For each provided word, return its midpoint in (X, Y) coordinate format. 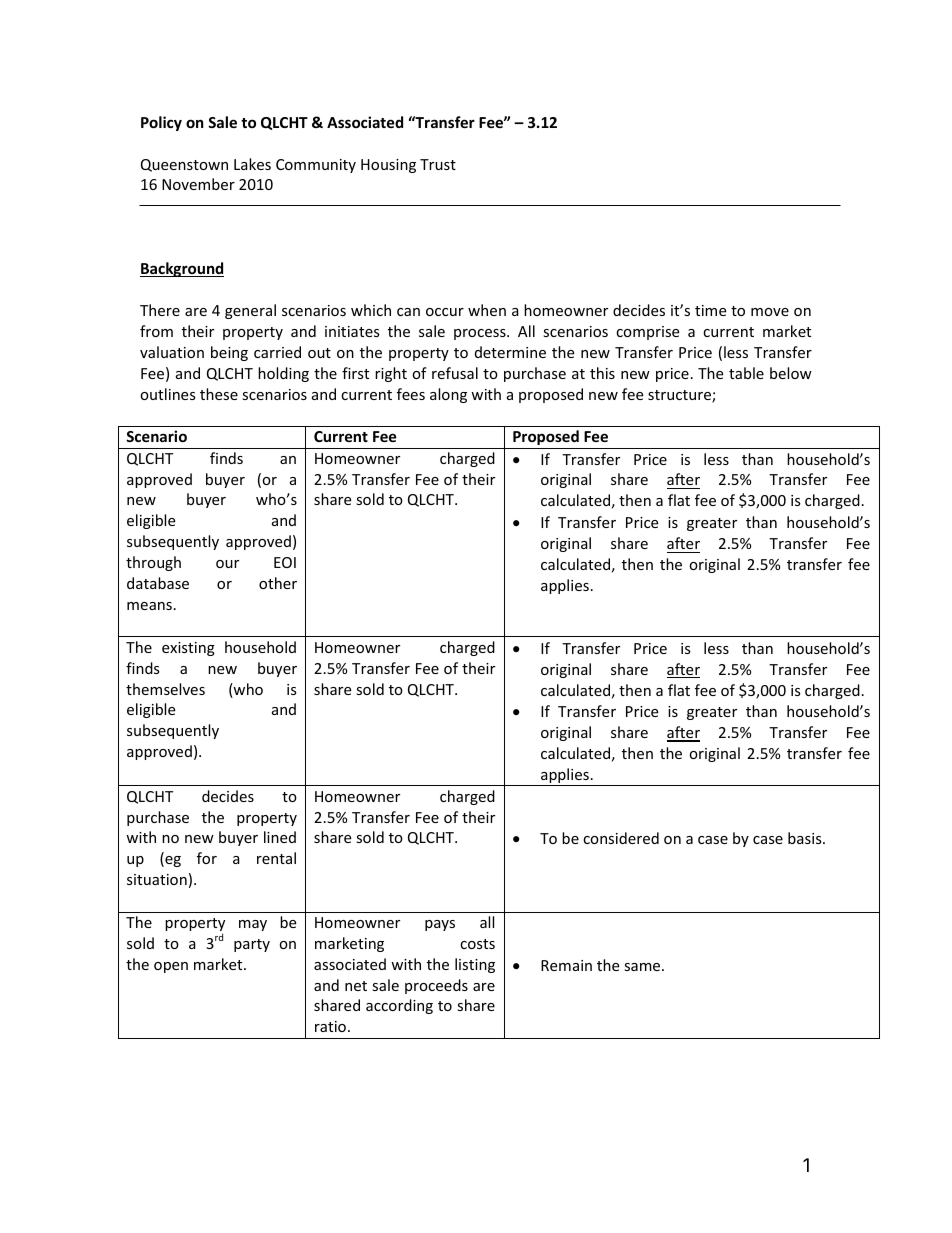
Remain (566, 965)
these (219, 394)
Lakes (252, 164)
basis (806, 838)
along (448, 395)
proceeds (436, 986)
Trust (438, 164)
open (171, 967)
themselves (165, 689)
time (710, 310)
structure (680, 396)
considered (621, 838)
